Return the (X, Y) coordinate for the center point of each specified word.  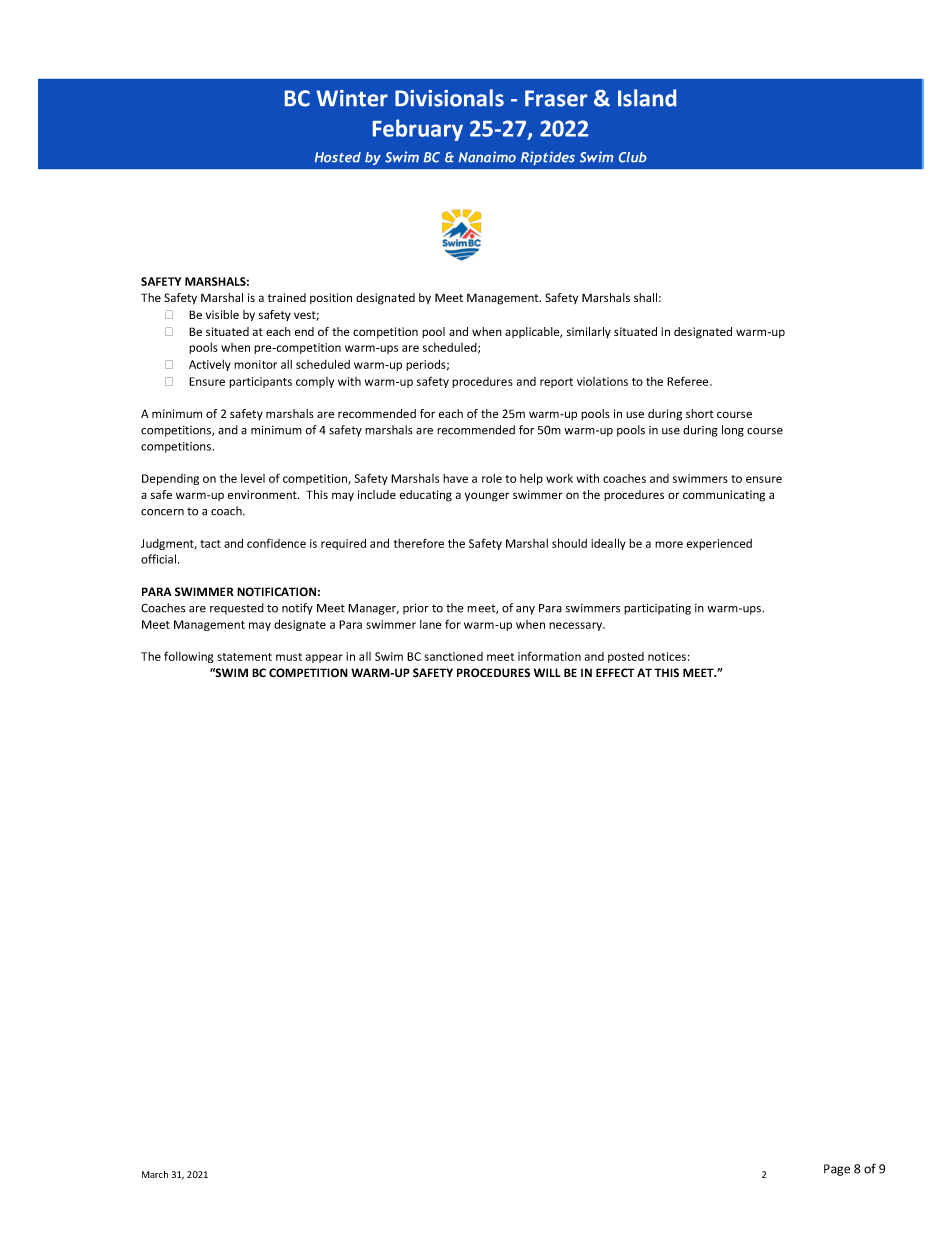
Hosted (338, 157)
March (155, 1174)
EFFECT (615, 672)
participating (657, 609)
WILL (547, 672)
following (188, 657)
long (733, 431)
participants (260, 382)
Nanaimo (487, 157)
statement (244, 657)
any (525, 610)
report (556, 383)
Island (647, 98)
